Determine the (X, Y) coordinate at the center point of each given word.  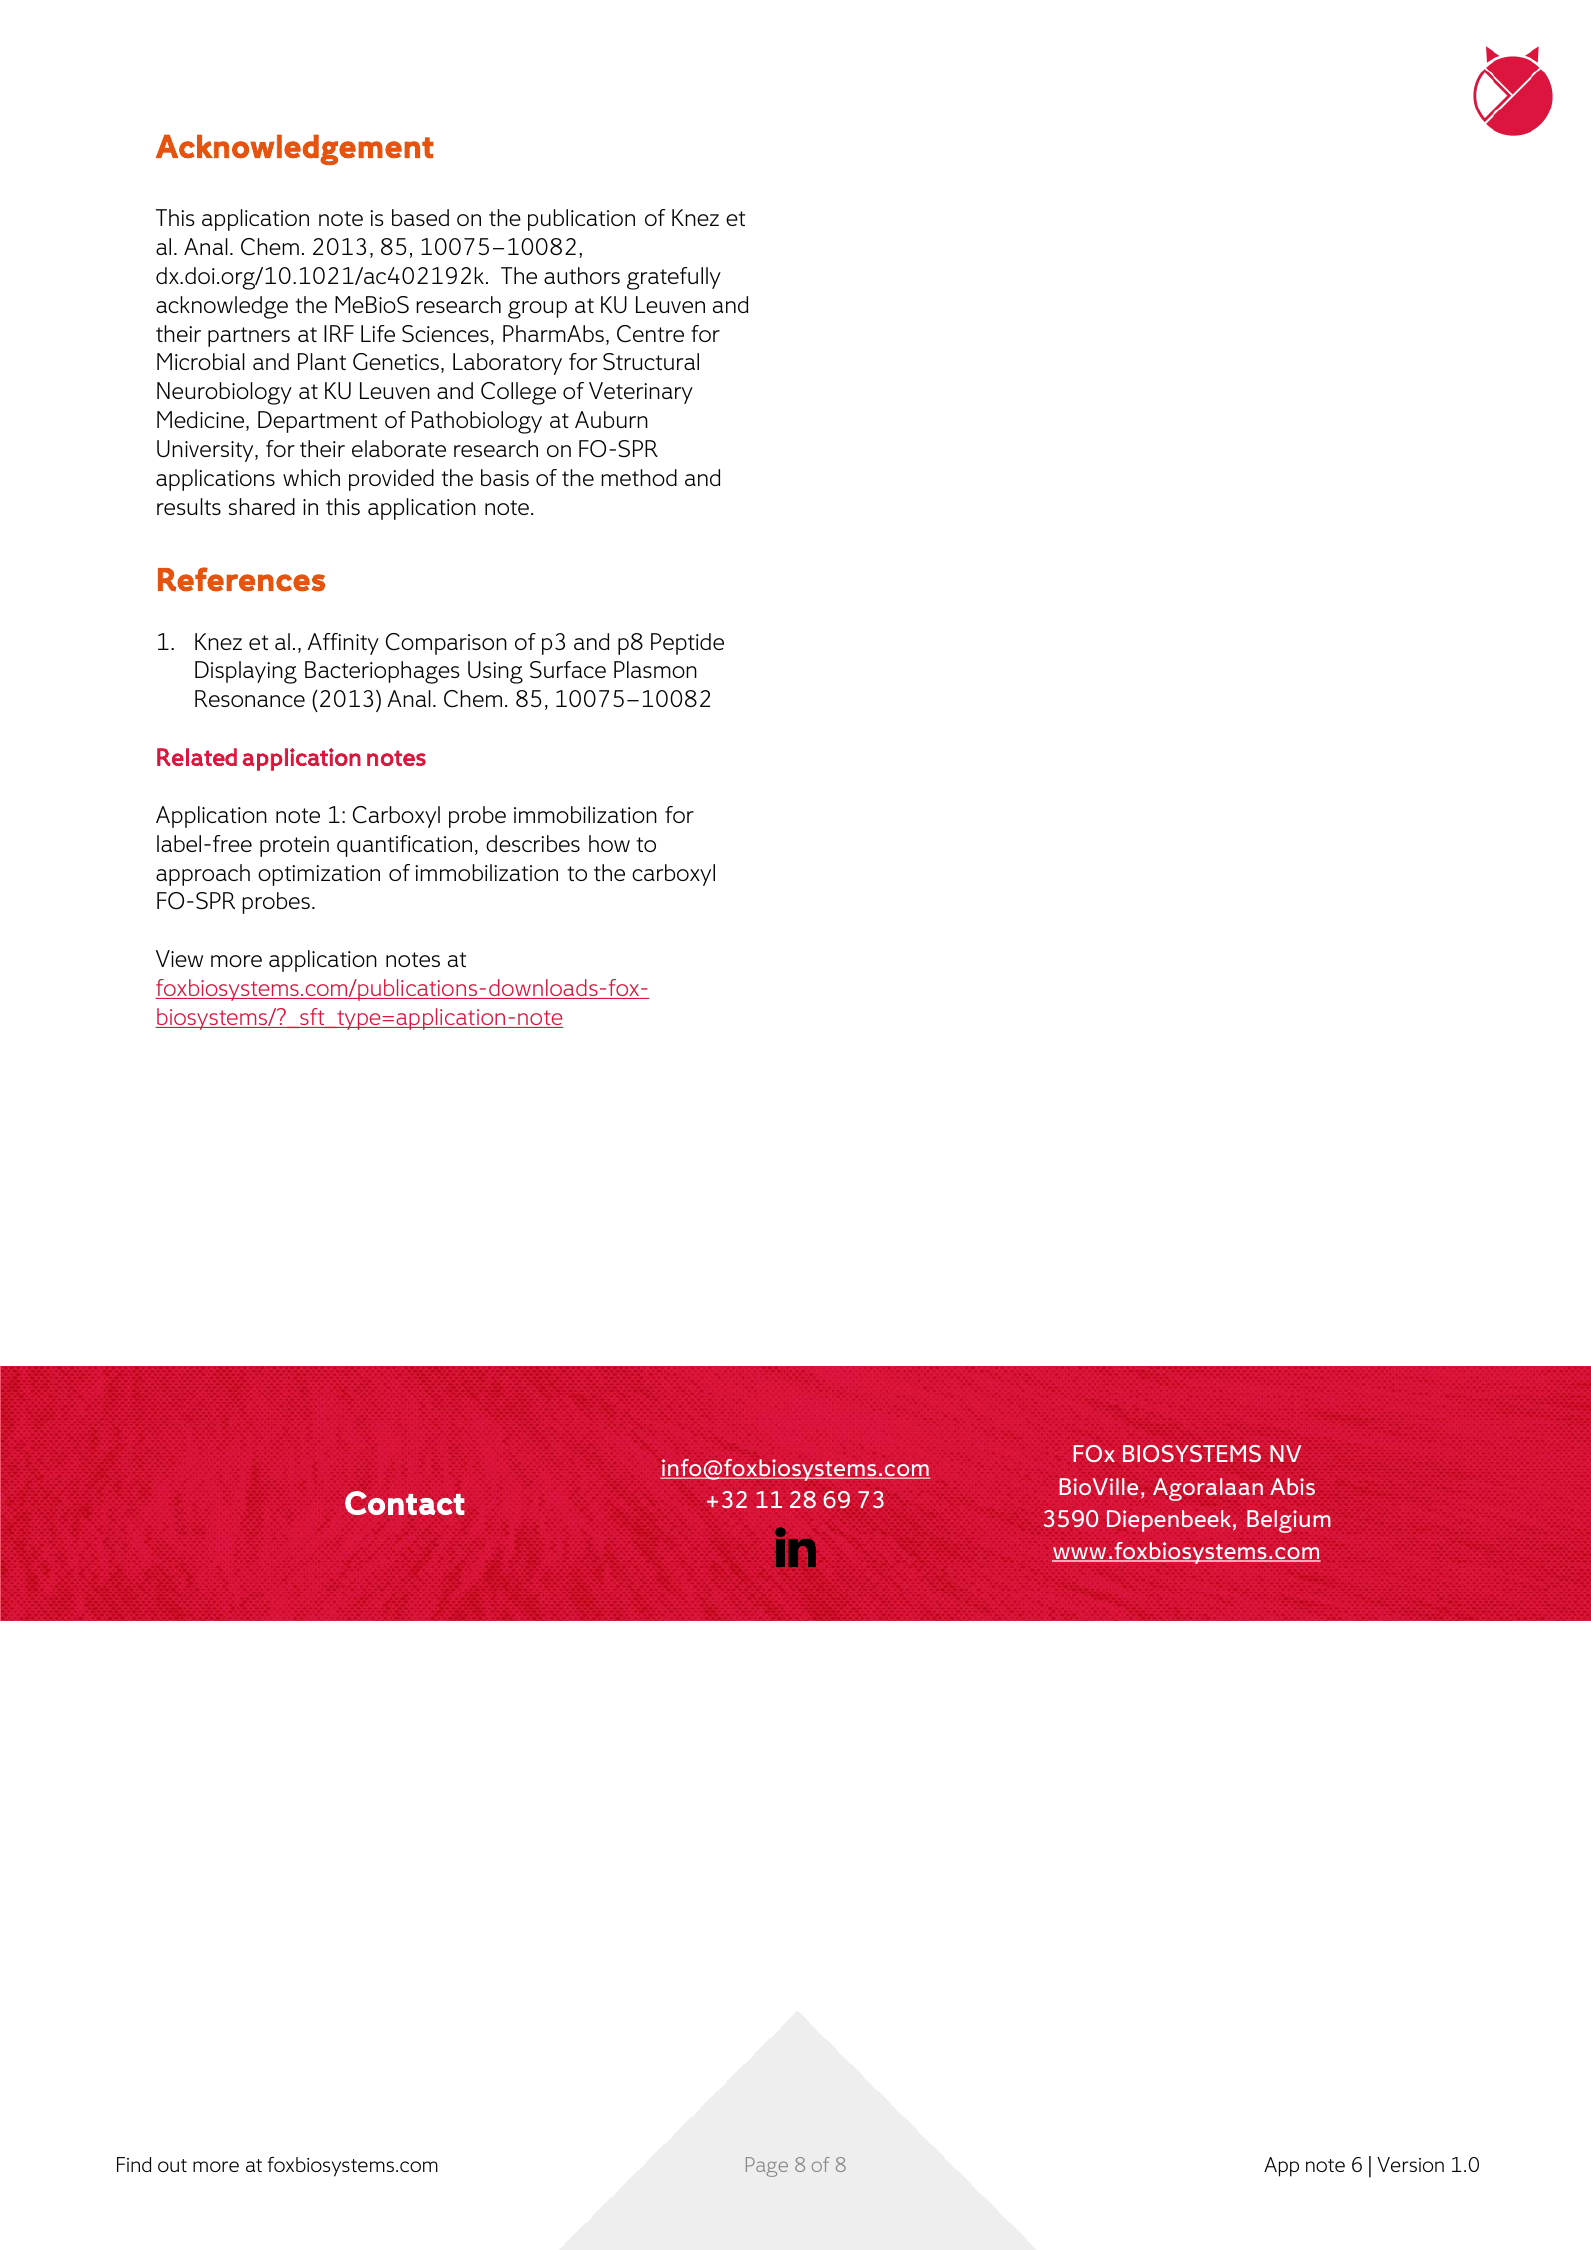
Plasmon (655, 669)
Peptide (687, 644)
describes (533, 843)
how (609, 843)
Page (767, 2167)
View (179, 958)
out (172, 2165)
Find (134, 2164)
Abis (1292, 1486)
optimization (319, 875)
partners (249, 337)
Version (1410, 2164)
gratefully (674, 278)
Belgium (1289, 1521)
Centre (650, 334)
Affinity (343, 644)
